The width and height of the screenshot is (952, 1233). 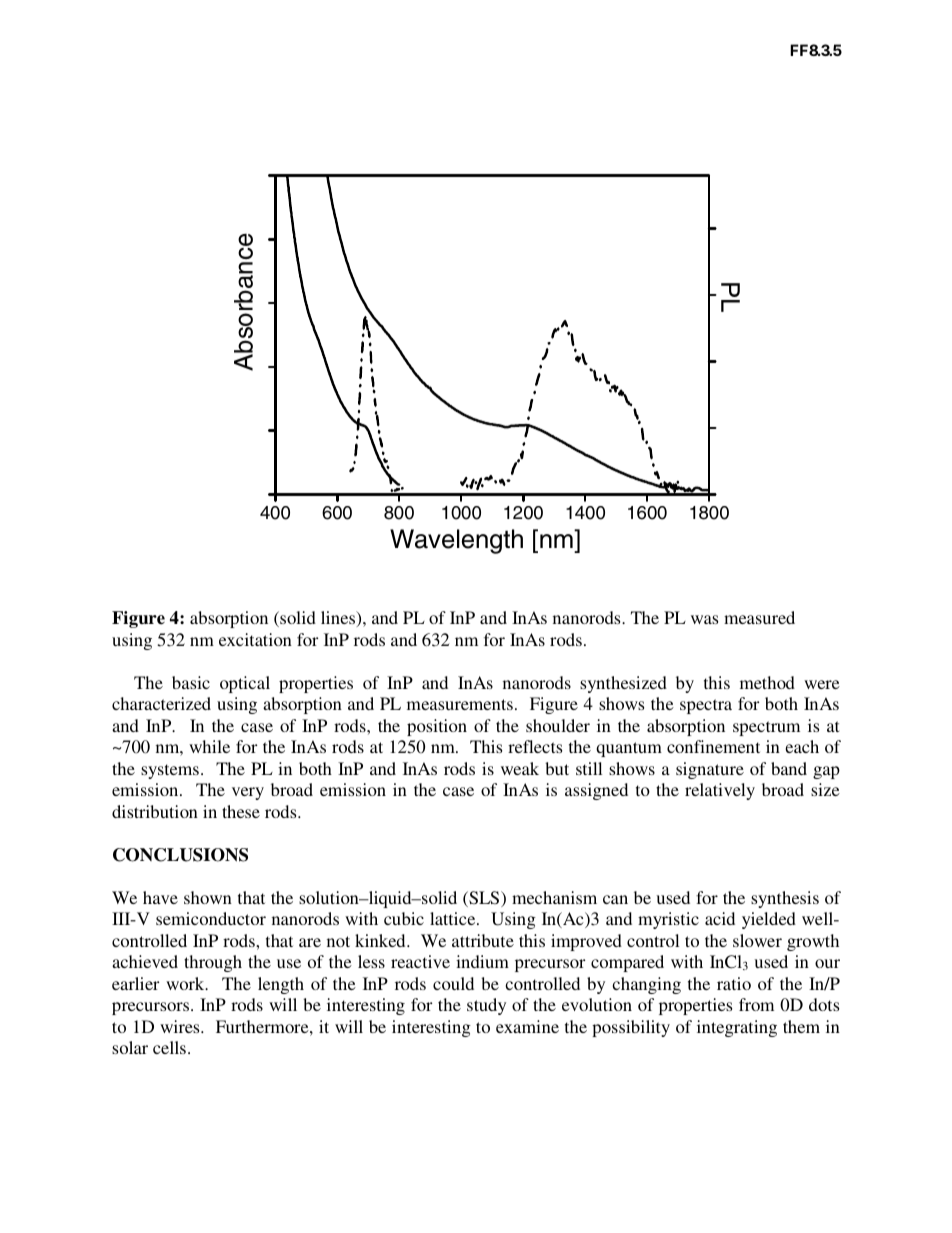 What do you see at coordinates (454, 918) in the screenshot?
I see `lattice` at bounding box center [454, 918].
